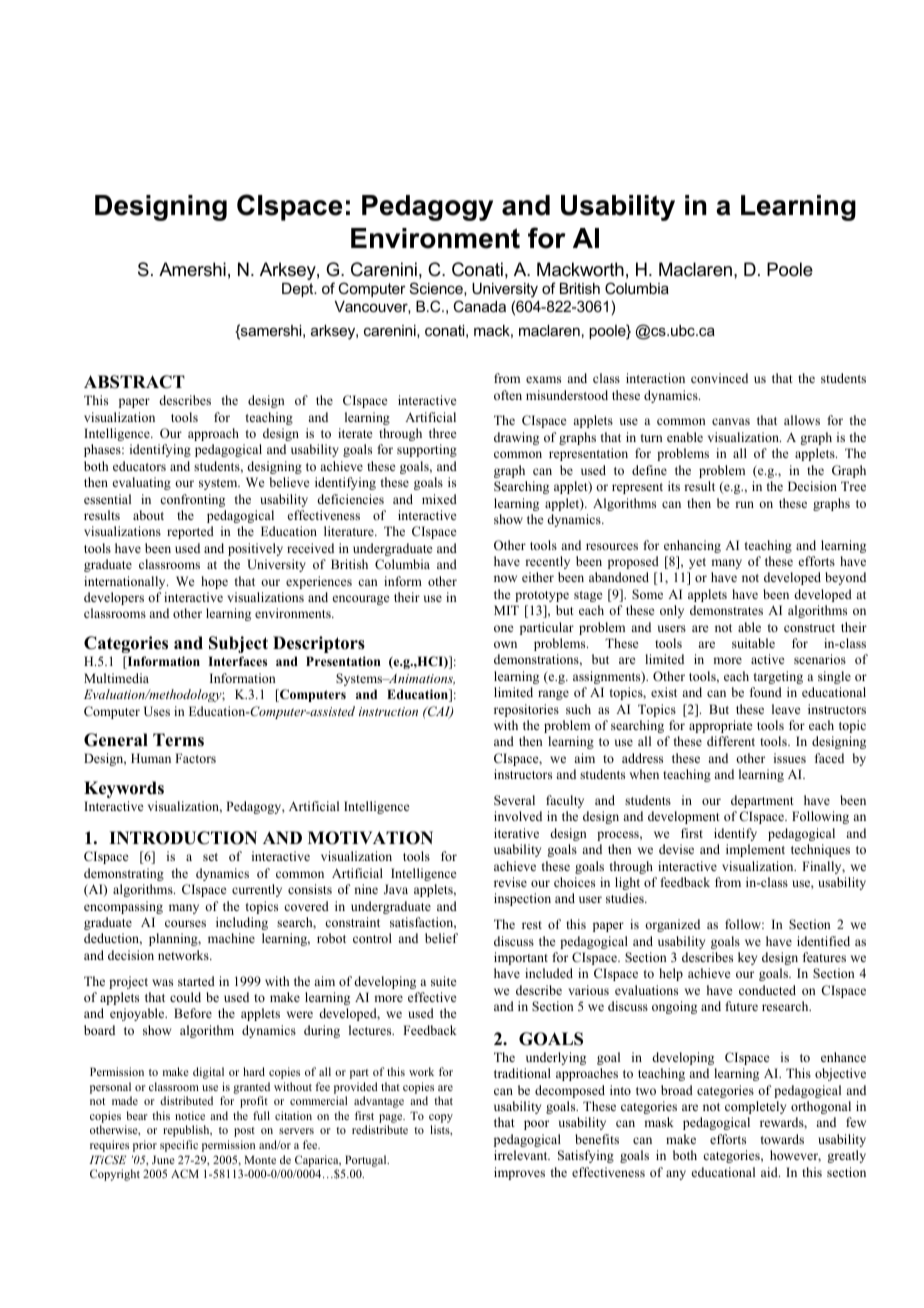 Image resolution: width=924 pixels, height=1308 pixels. What do you see at coordinates (782, 1139) in the page?
I see `towards` at bounding box center [782, 1139].
